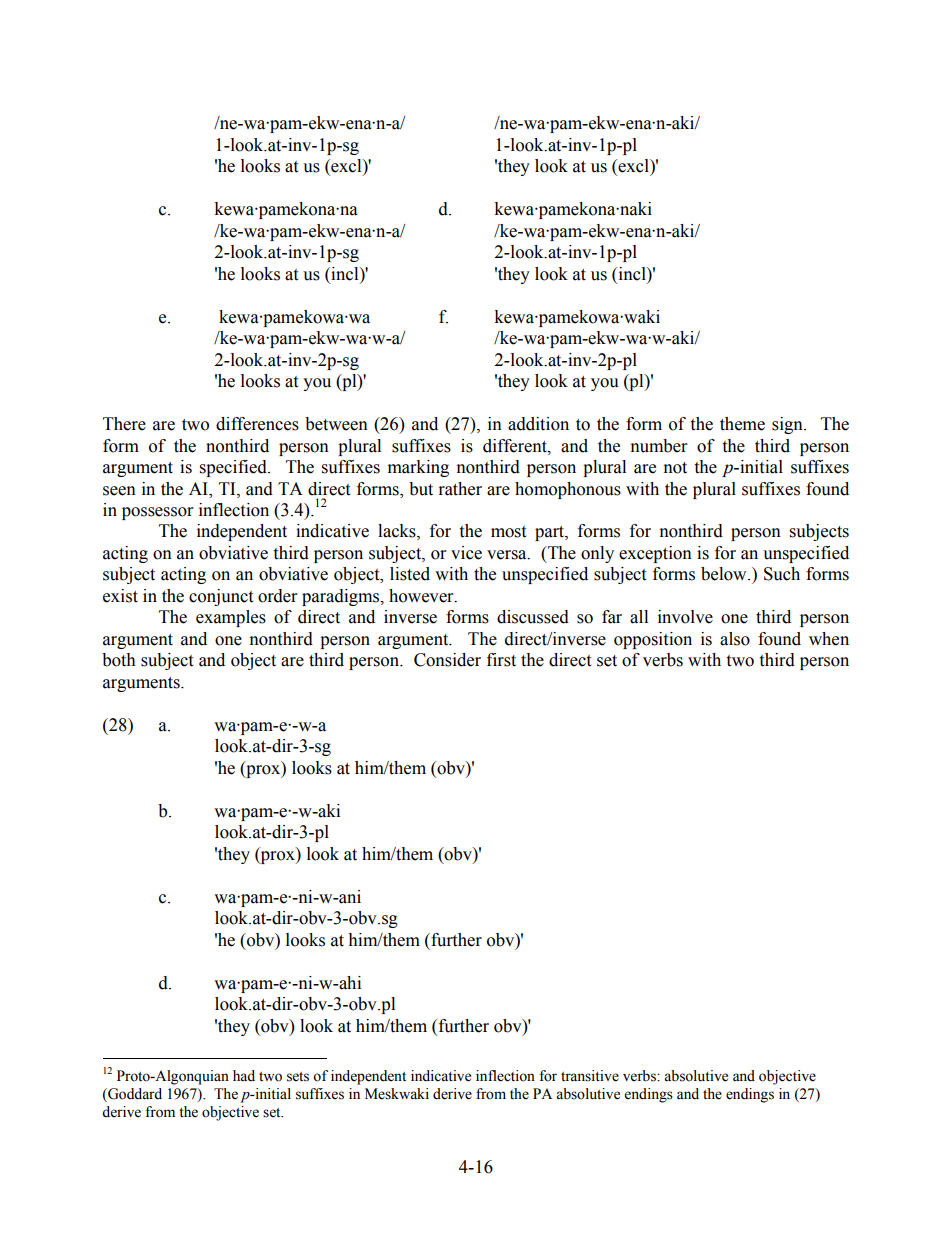 The height and width of the document is (1233, 952). I want to click on both, so click(119, 660).
